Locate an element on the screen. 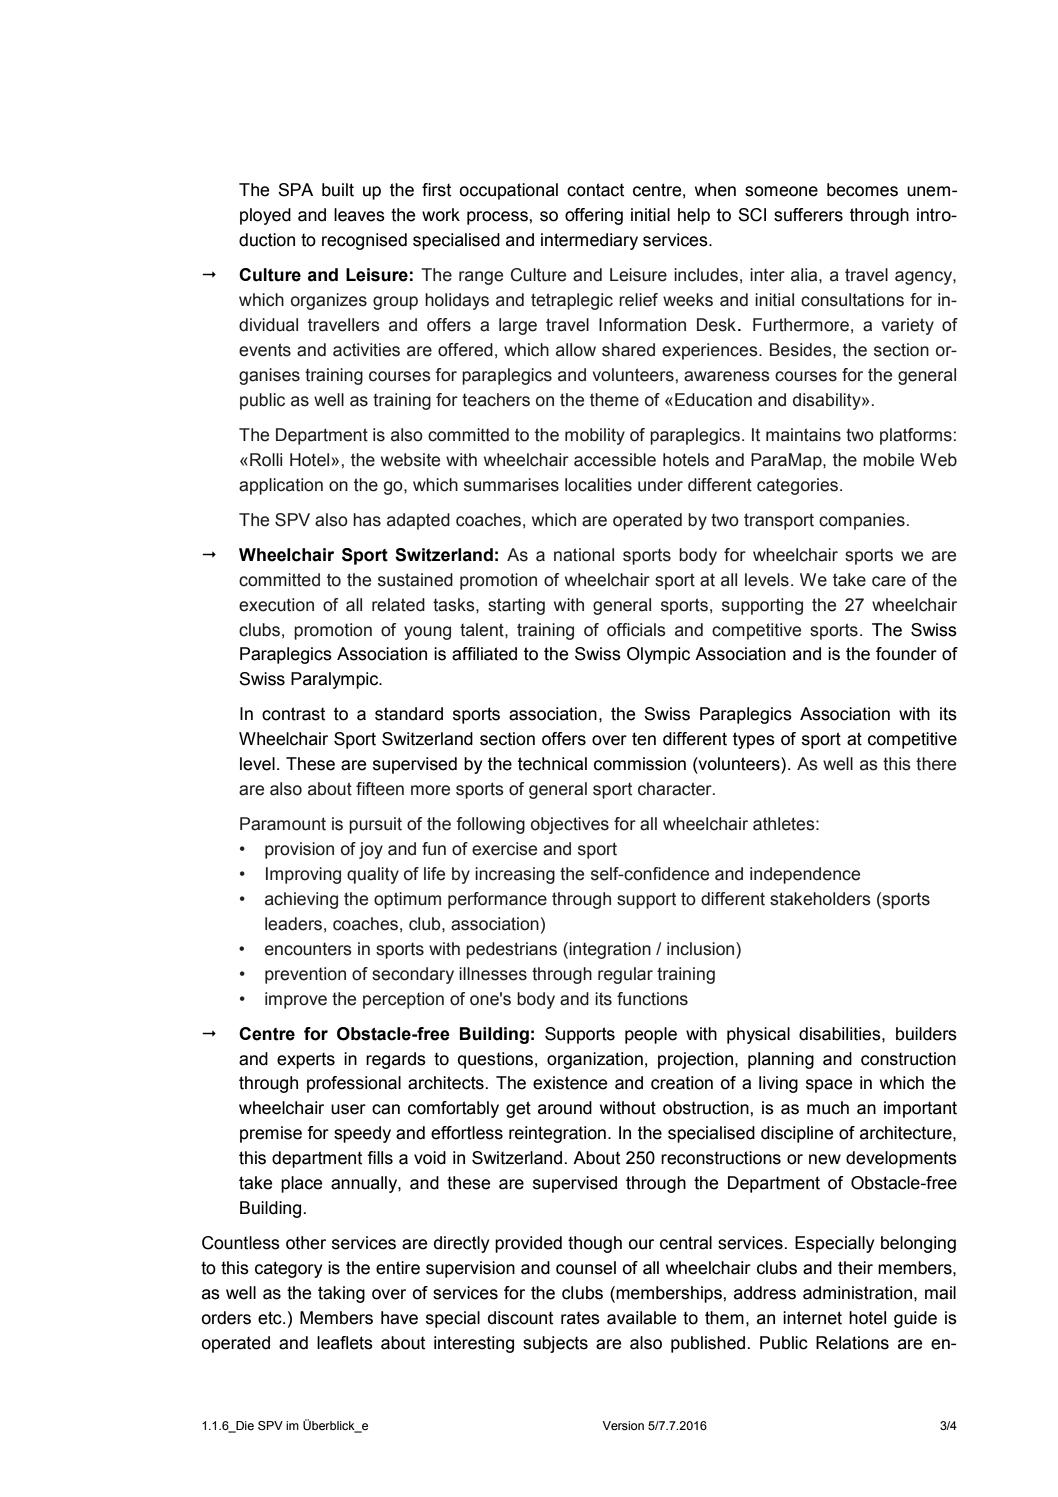  improve is located at coordinates (296, 1000).
